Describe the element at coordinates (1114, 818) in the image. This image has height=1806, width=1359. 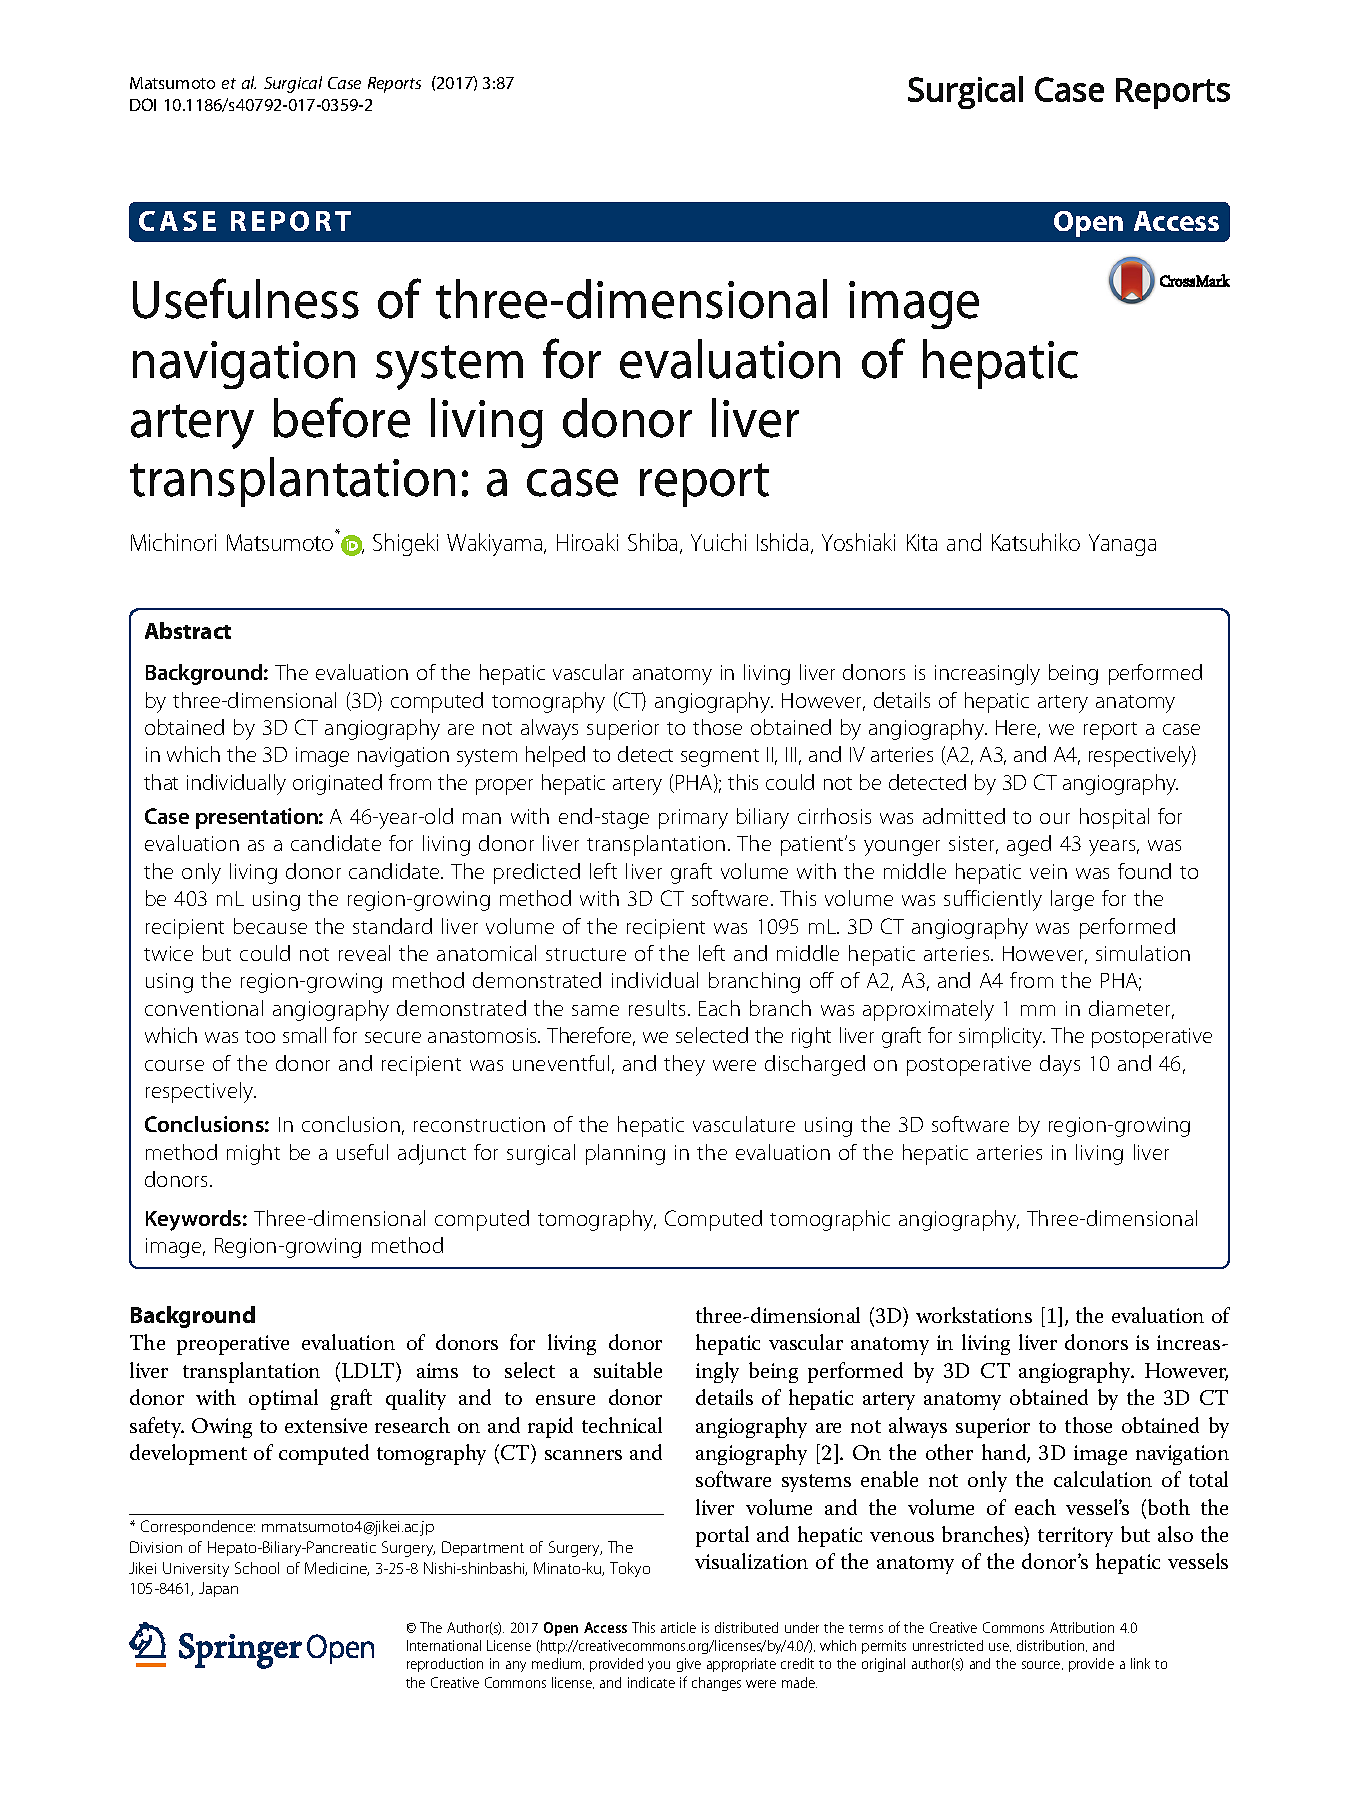
I see `hospital` at that location.
